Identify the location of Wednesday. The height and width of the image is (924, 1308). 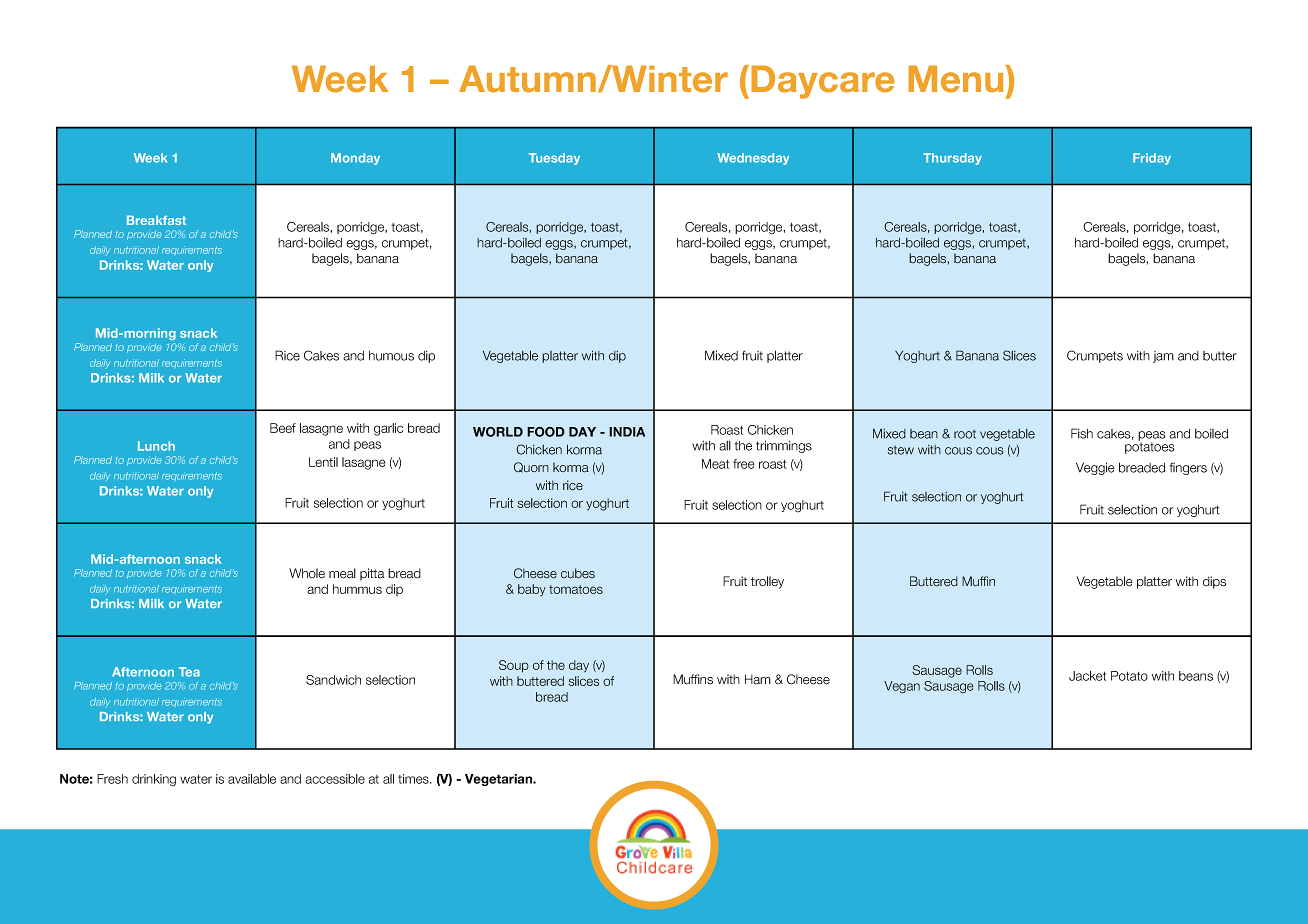
(753, 159).
